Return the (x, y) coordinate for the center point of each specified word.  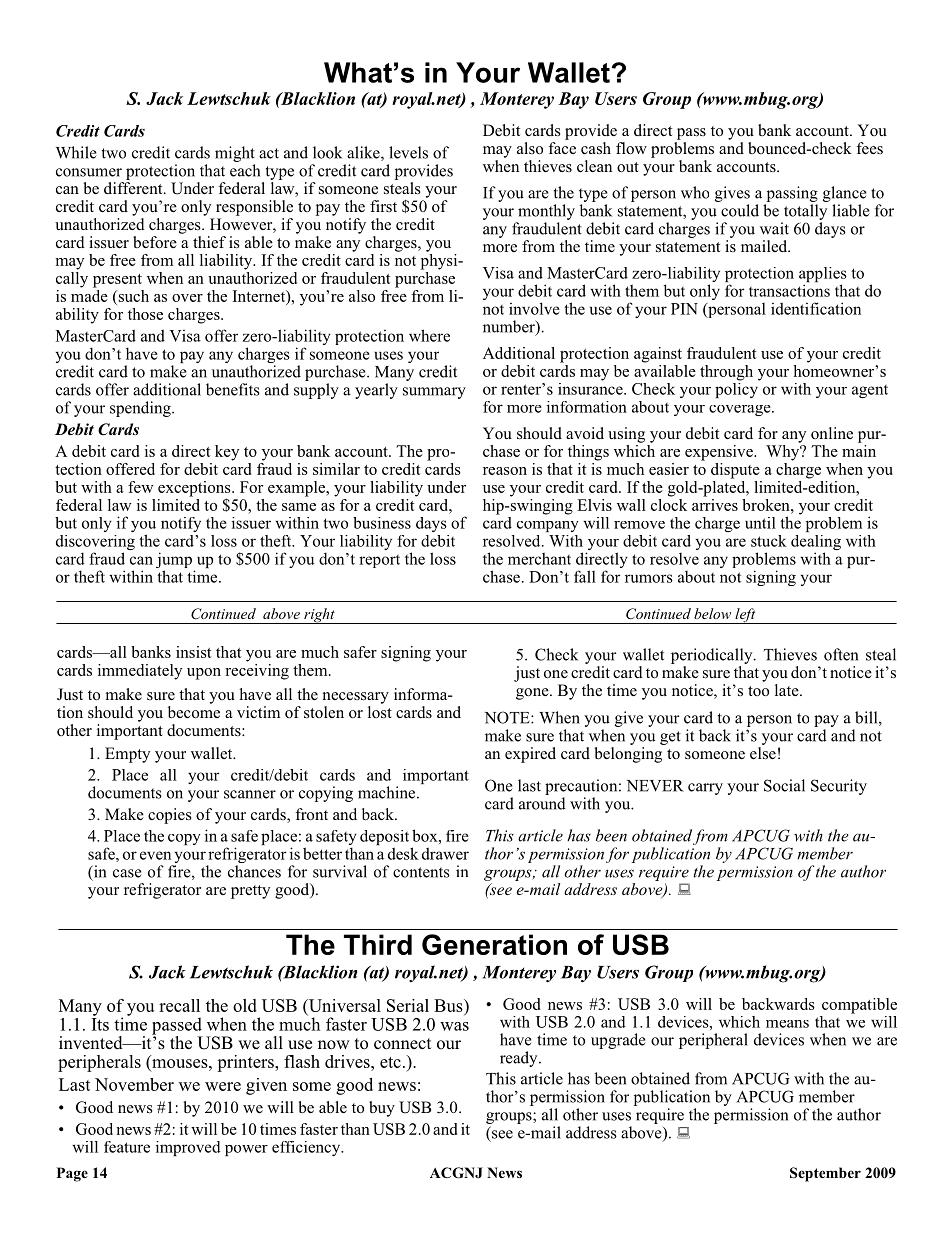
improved (188, 1148)
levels (408, 152)
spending (141, 409)
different (134, 188)
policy (737, 389)
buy (382, 1109)
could (740, 210)
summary (434, 393)
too (758, 691)
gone (533, 694)
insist (193, 652)
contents (421, 872)
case (127, 873)
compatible (859, 1006)
